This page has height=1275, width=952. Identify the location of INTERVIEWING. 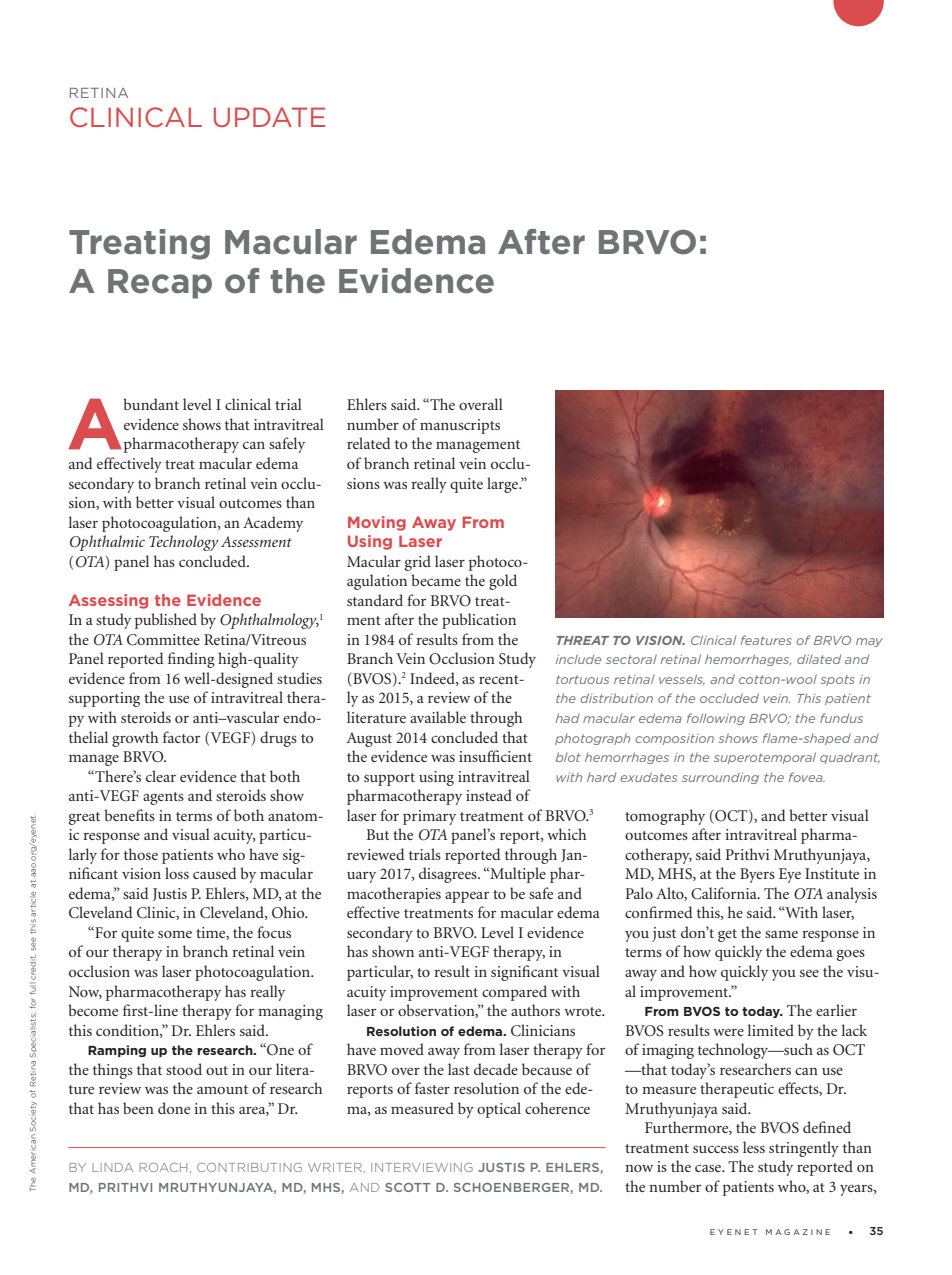
(422, 1167).
